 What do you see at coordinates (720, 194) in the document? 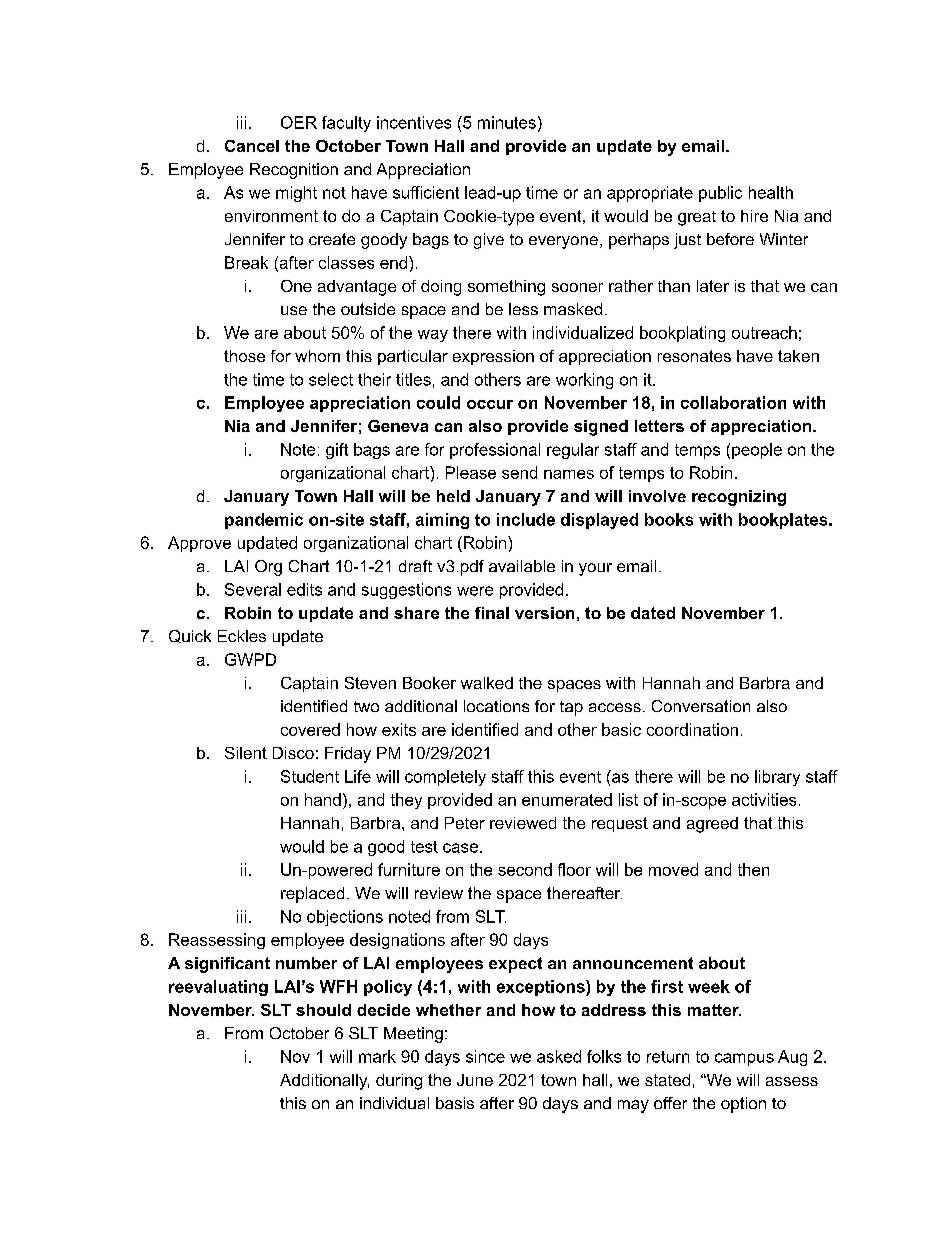
I see `public` at bounding box center [720, 194].
